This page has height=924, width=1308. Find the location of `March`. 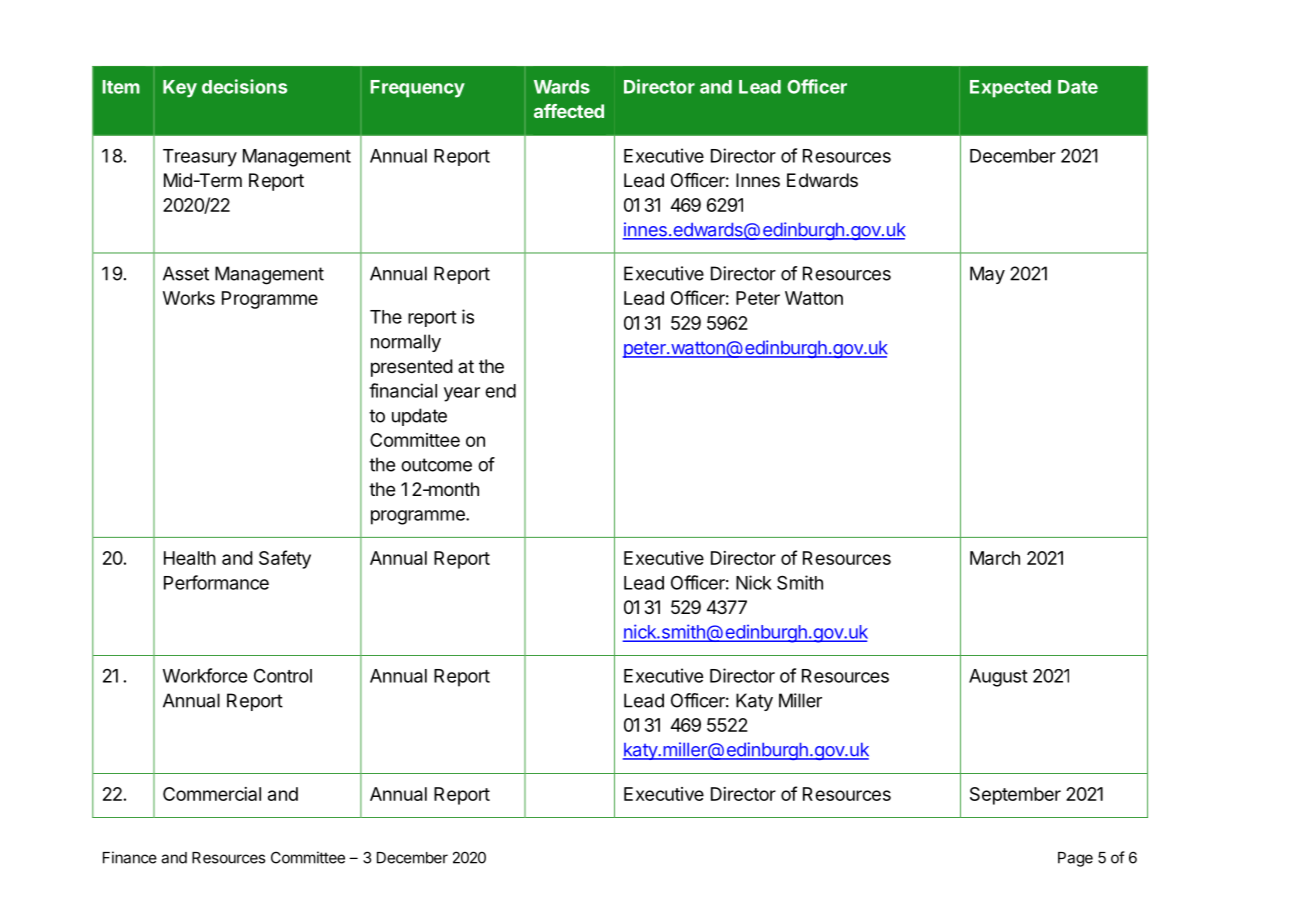

March is located at coordinates (995, 558).
